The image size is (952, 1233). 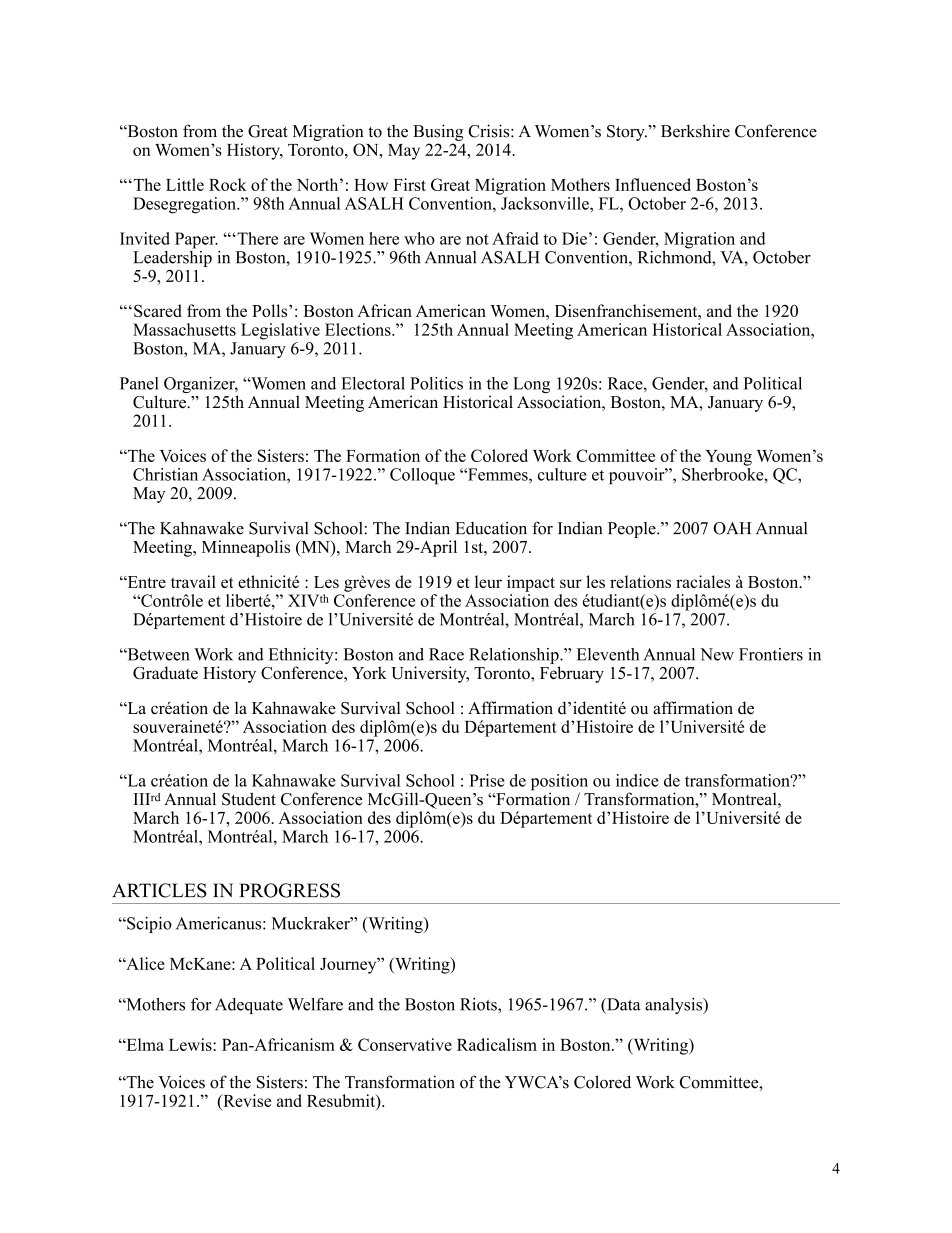 I want to click on Young, so click(x=728, y=458).
